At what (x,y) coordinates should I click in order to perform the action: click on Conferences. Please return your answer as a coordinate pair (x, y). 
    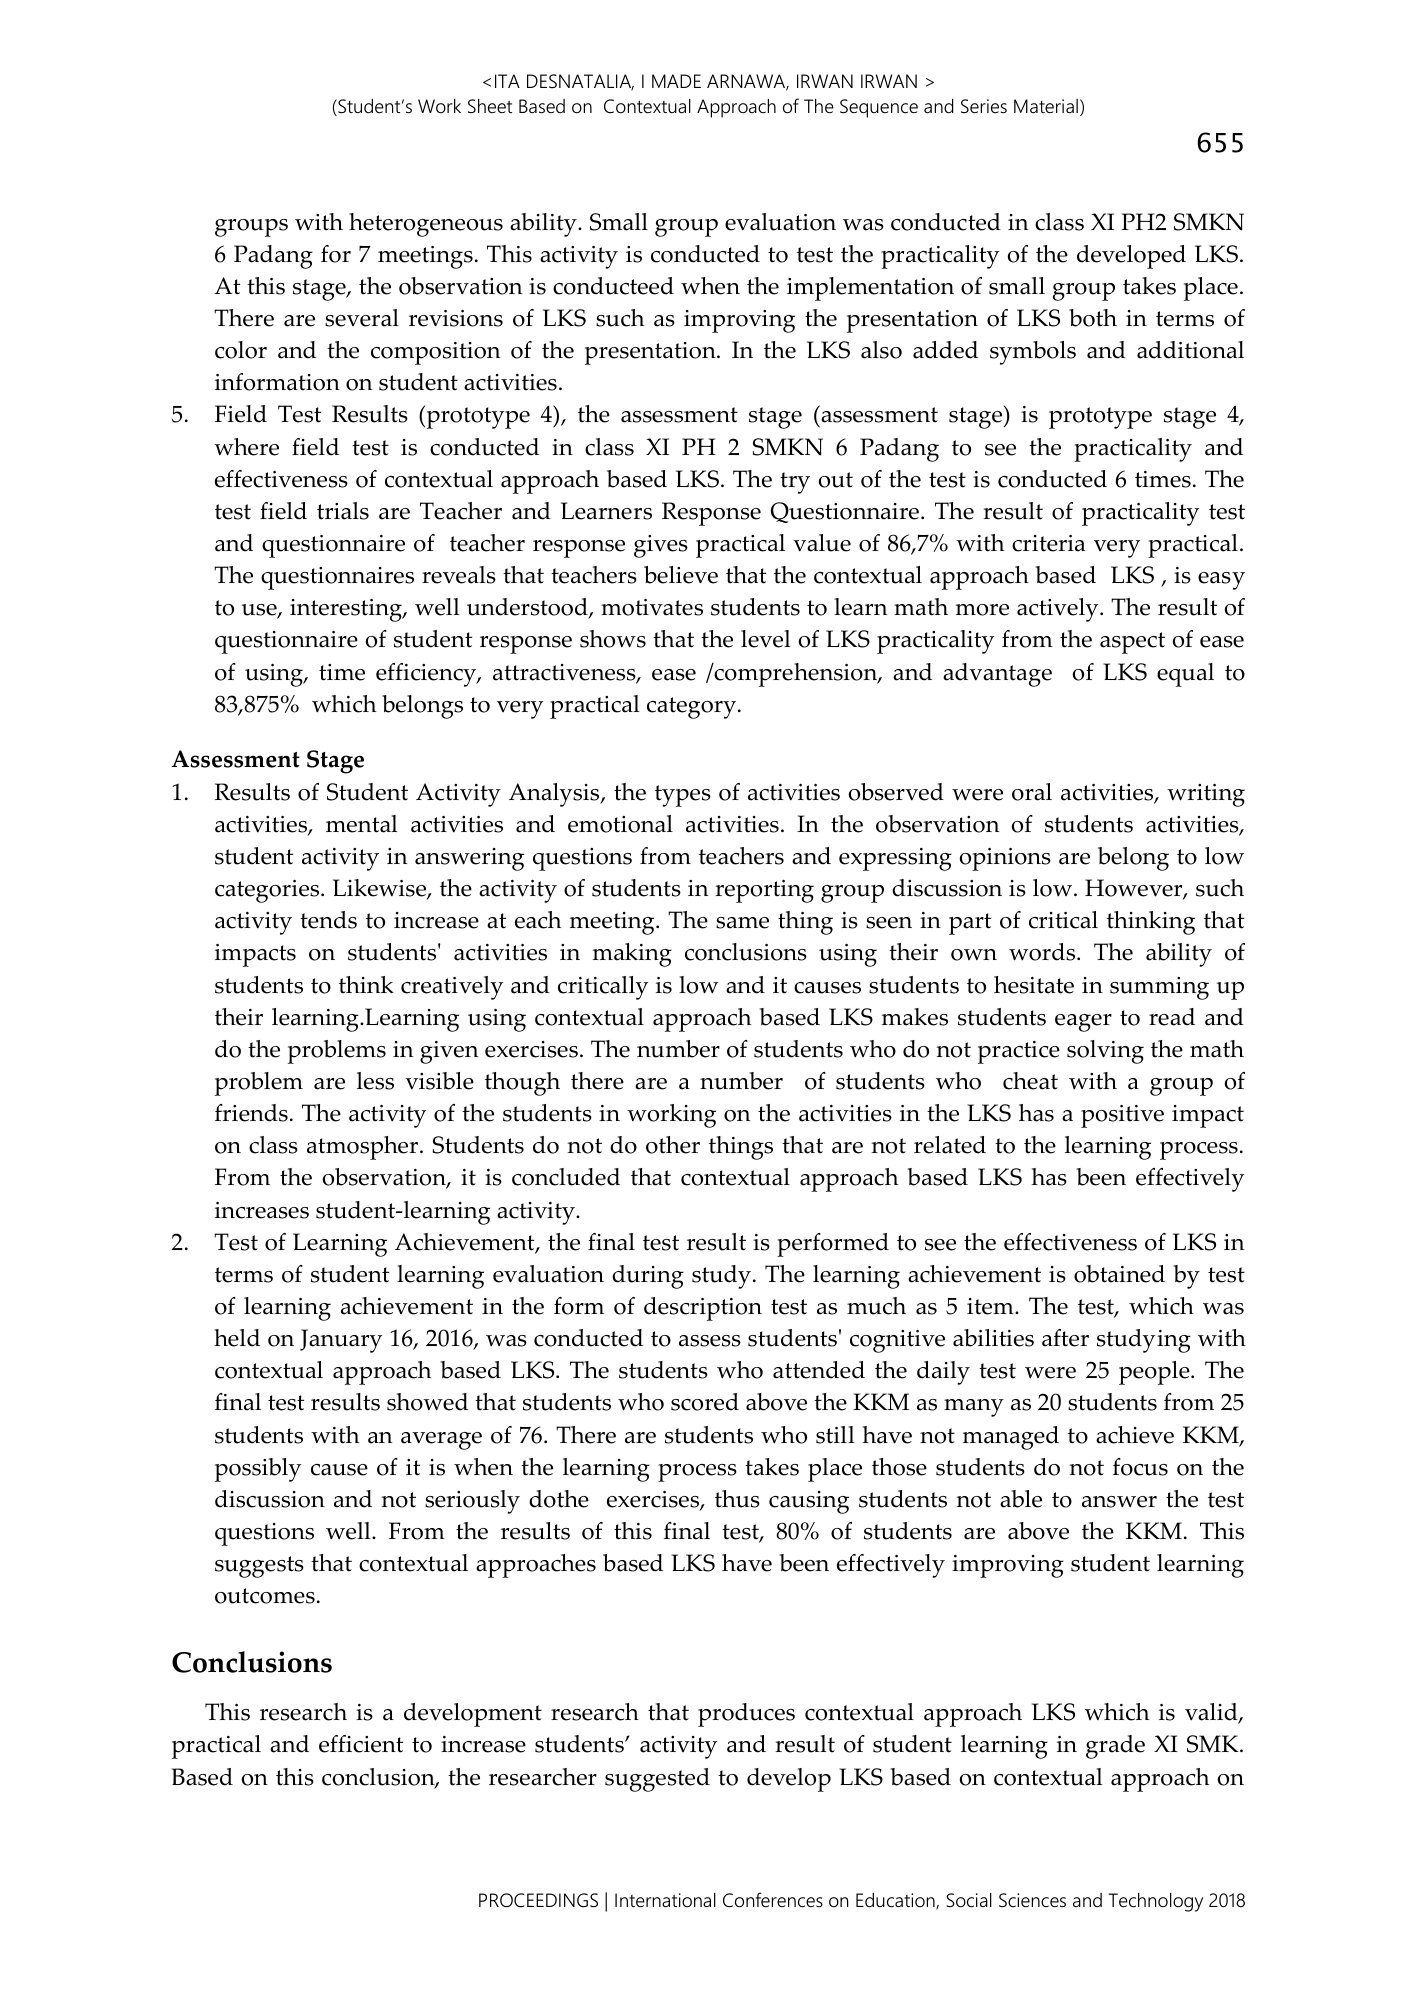
    Looking at the image, I should click on (773, 1900).
